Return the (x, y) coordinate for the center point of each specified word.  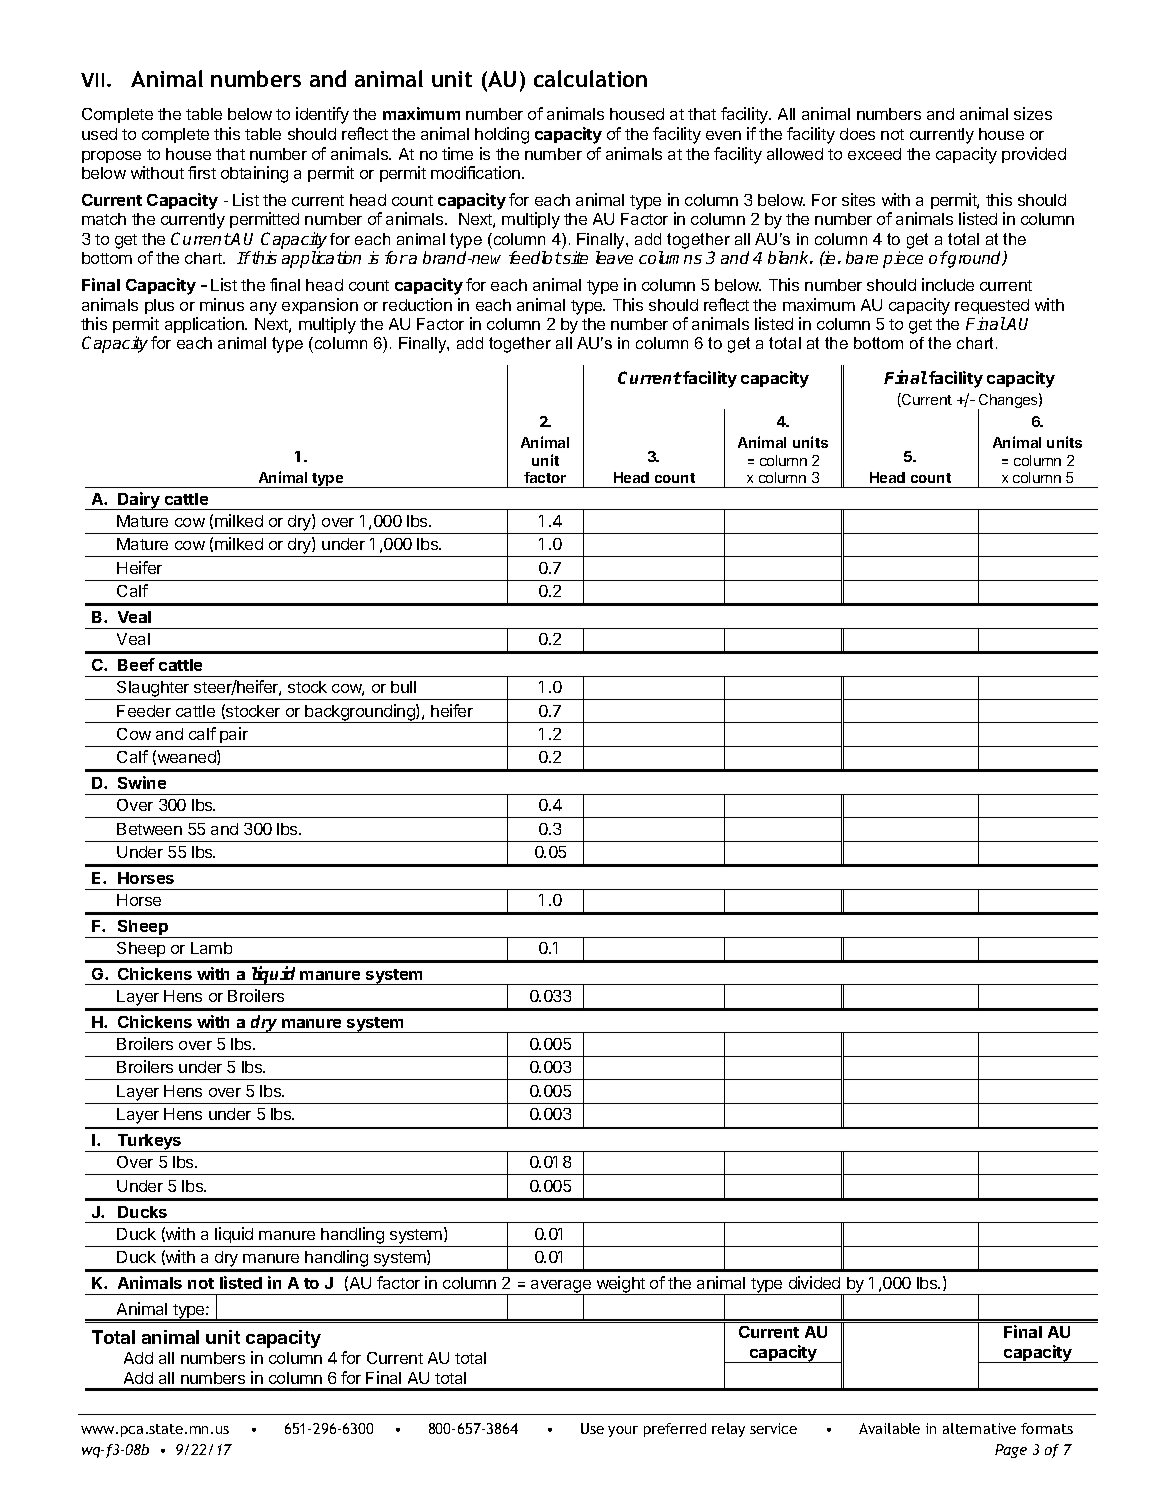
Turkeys (149, 1143)
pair (234, 735)
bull (403, 687)
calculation (590, 78)
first (202, 172)
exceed (874, 154)
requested (992, 306)
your (623, 1431)
